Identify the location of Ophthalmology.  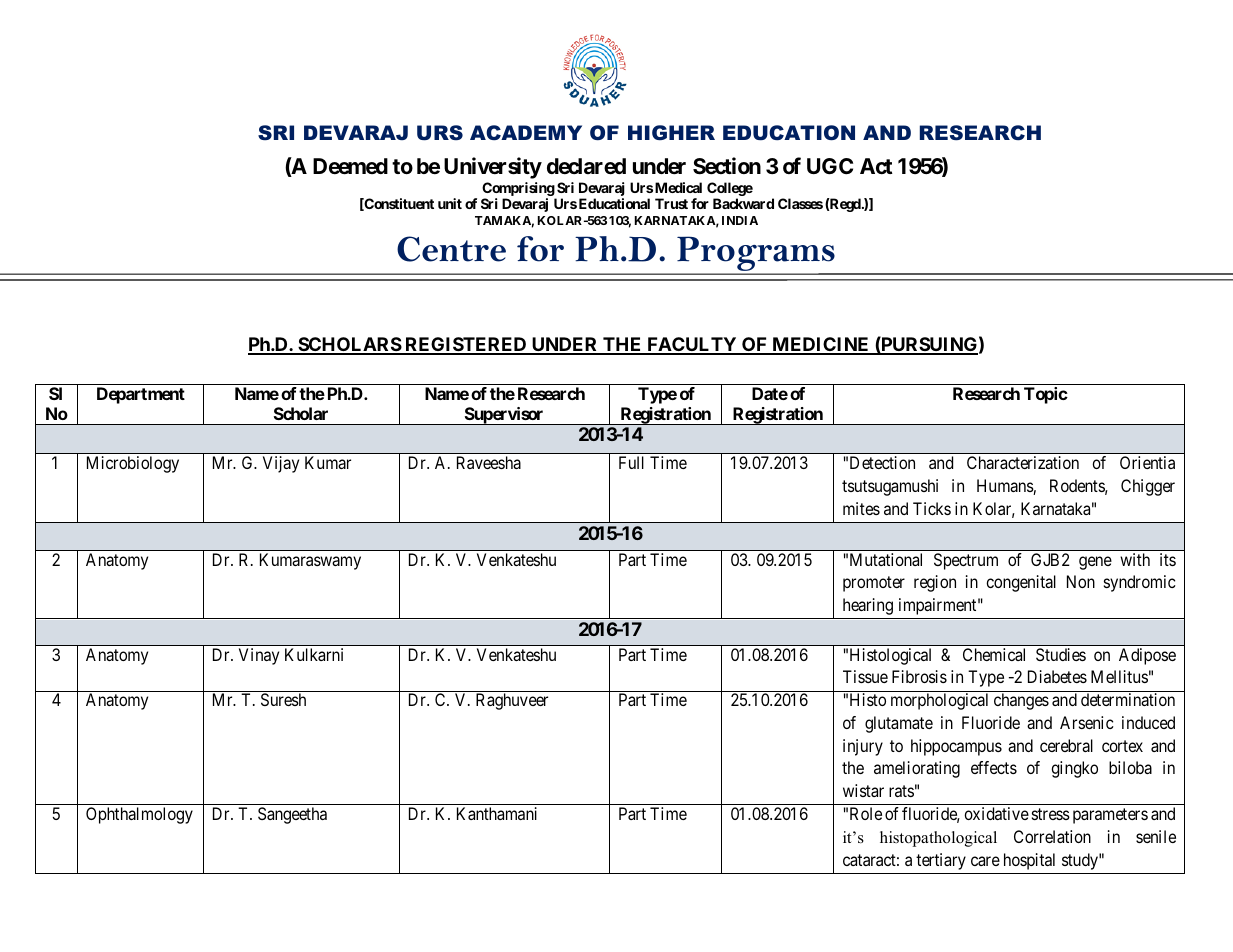
(139, 815).
